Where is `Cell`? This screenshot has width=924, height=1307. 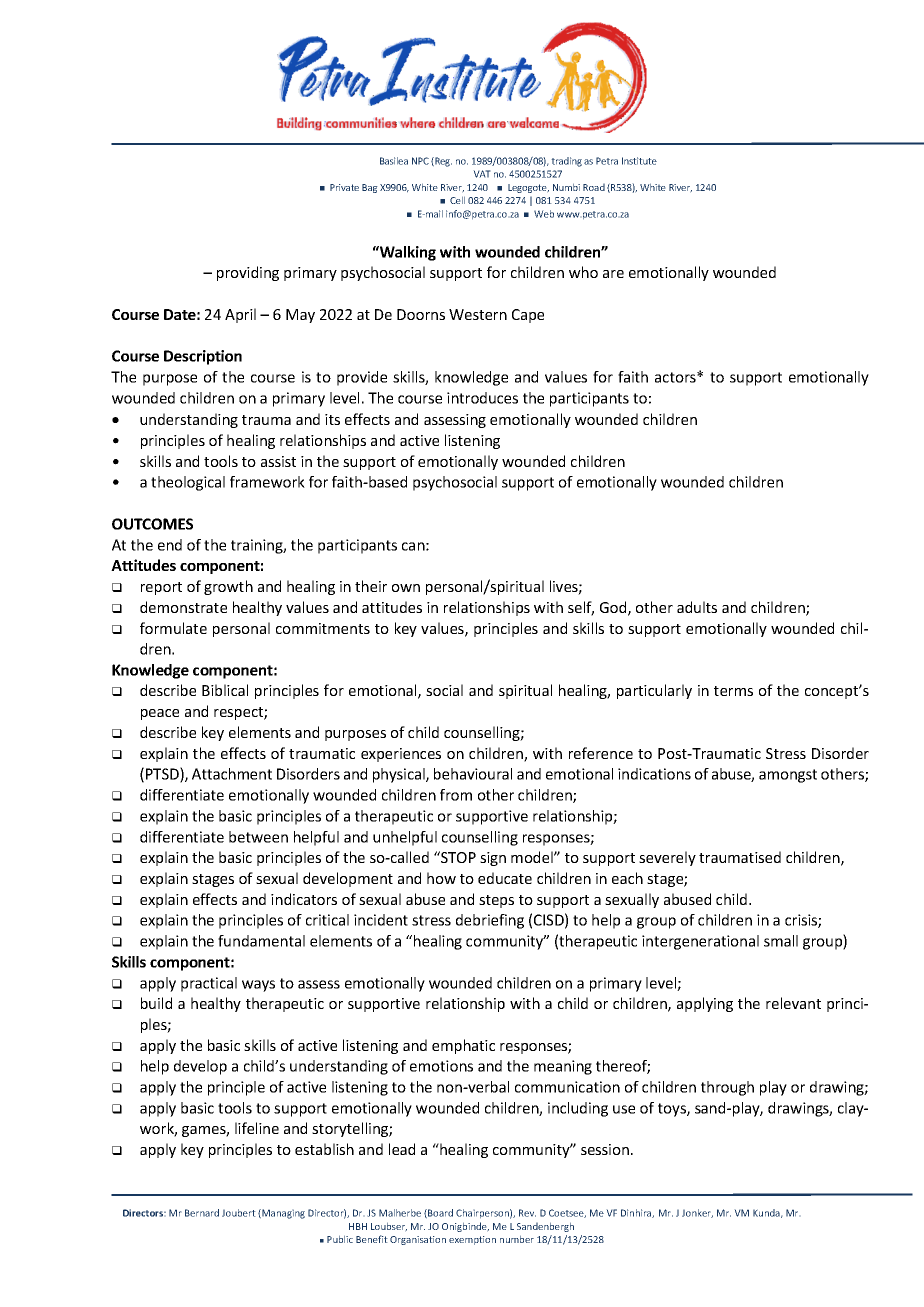 Cell is located at coordinates (457, 200).
